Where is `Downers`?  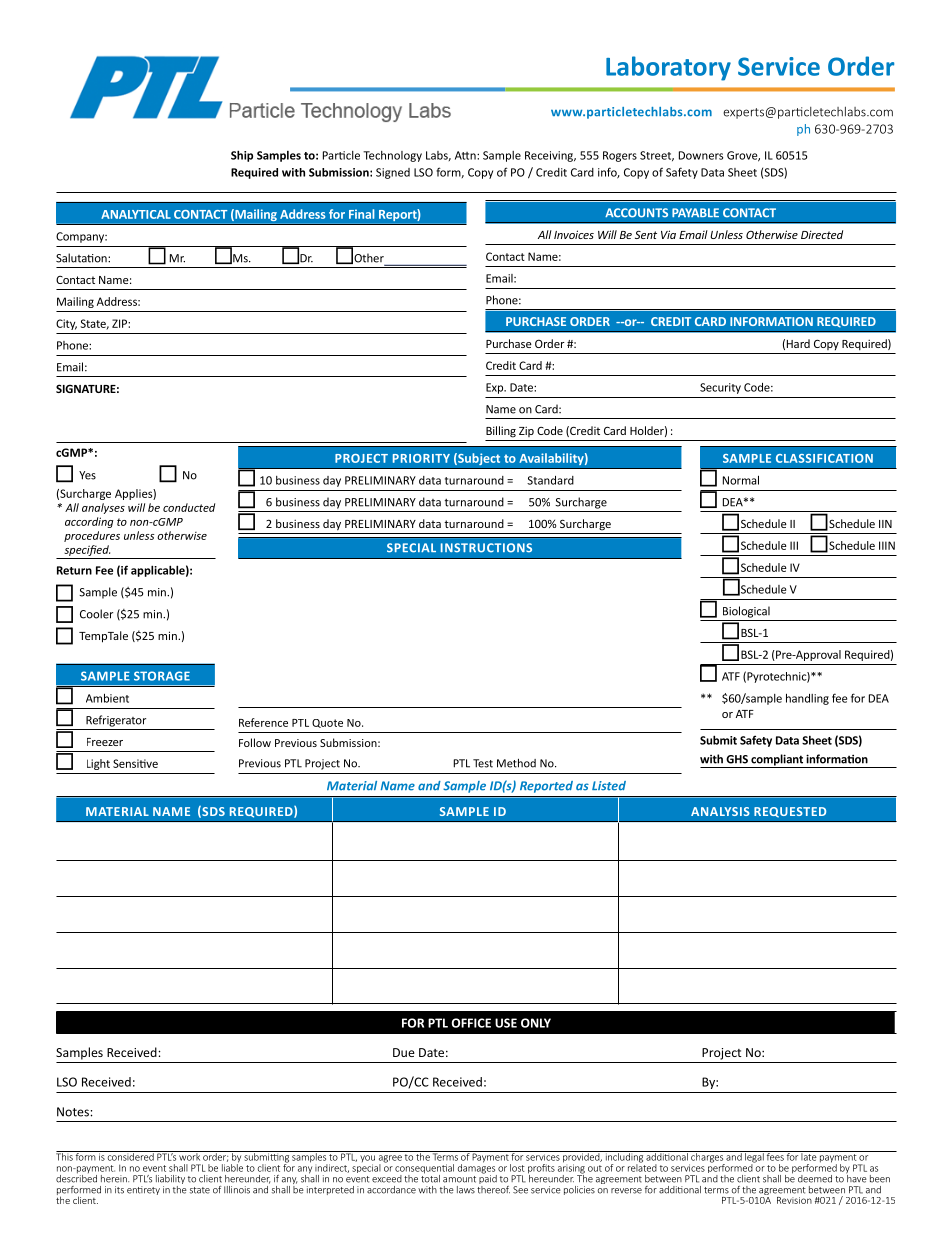 Downers is located at coordinates (701, 155).
